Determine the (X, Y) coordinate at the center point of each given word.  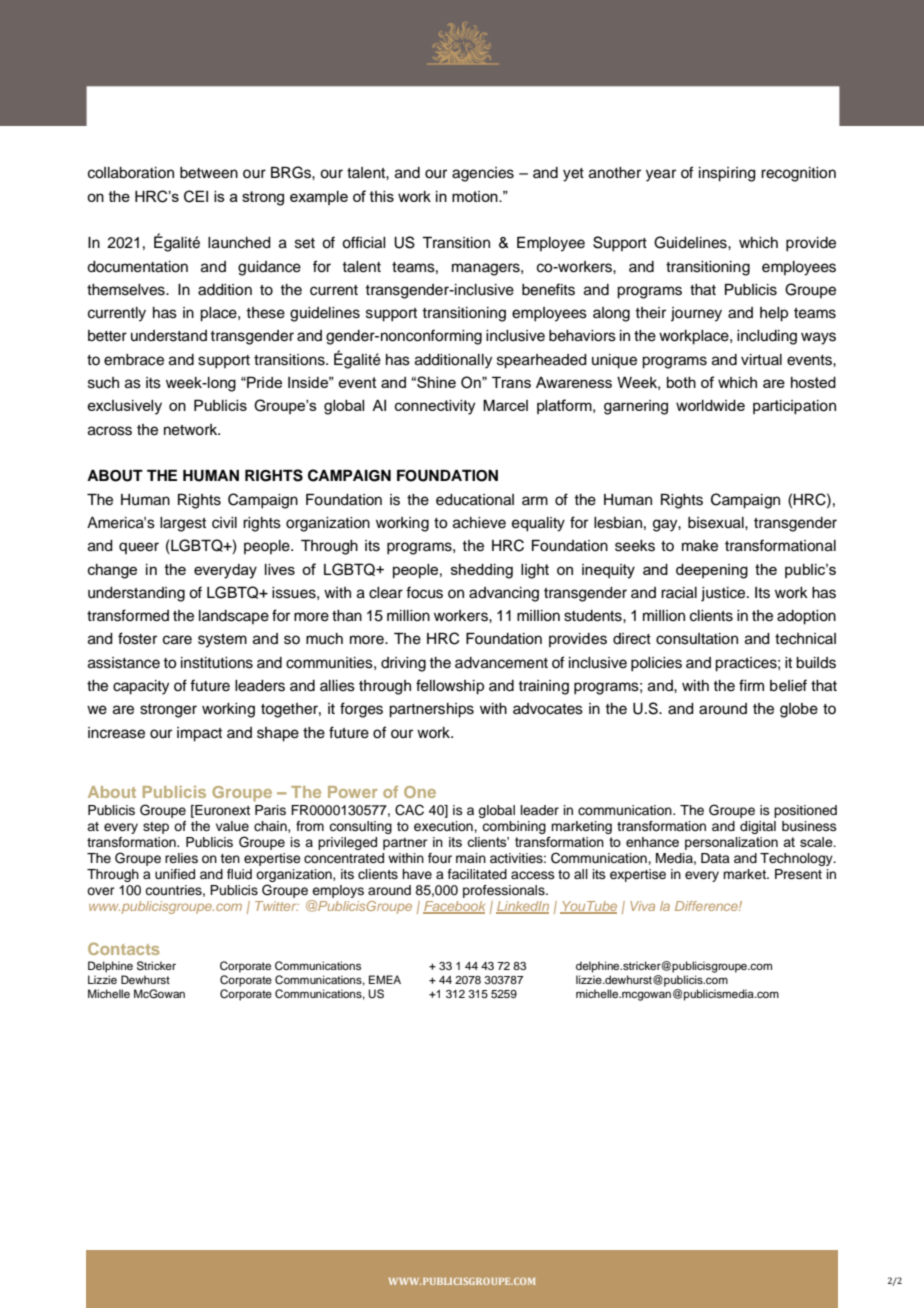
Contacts (124, 948)
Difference (707, 906)
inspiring (727, 174)
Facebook (454, 907)
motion (476, 196)
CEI (196, 196)
